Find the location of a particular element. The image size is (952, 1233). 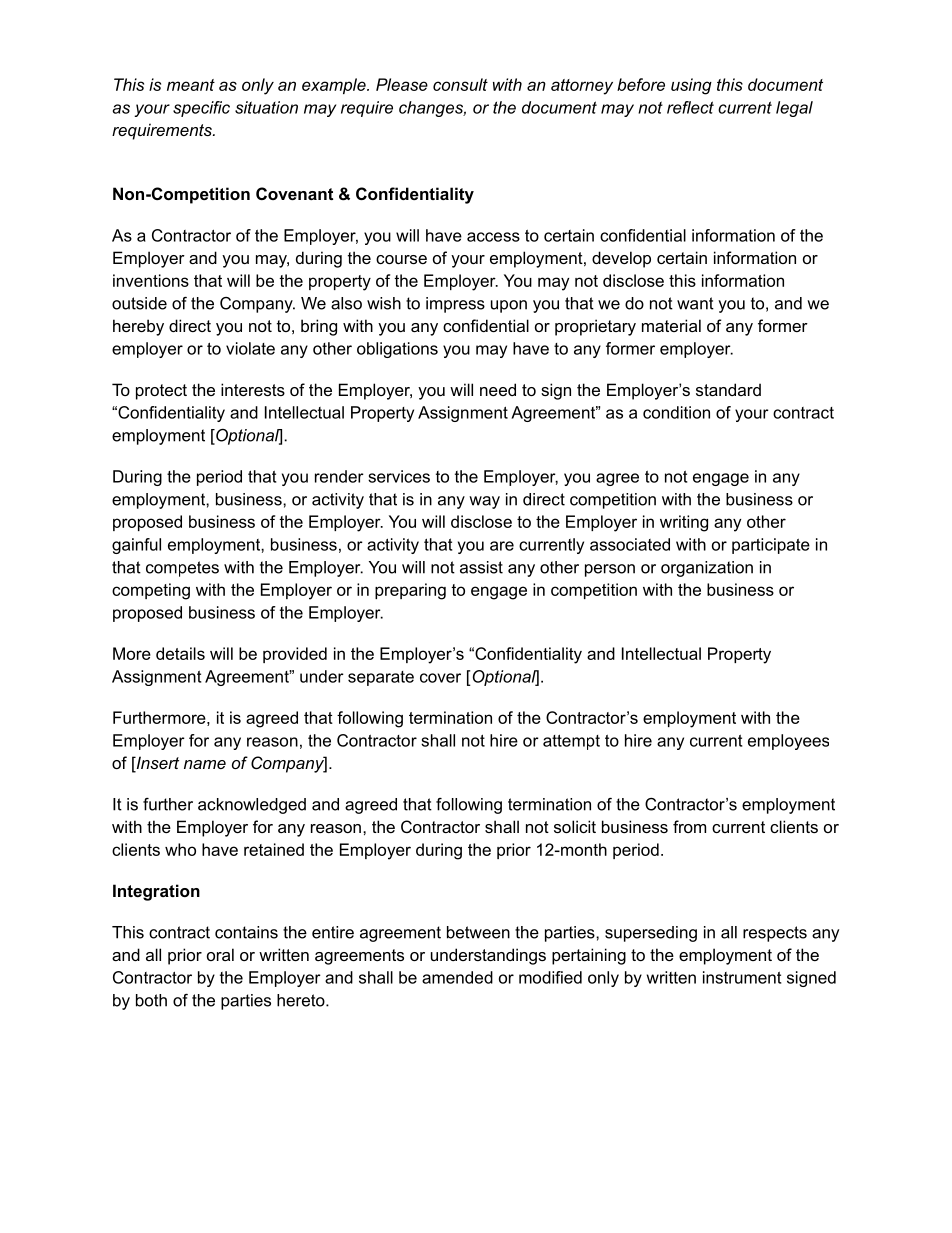

specific is located at coordinates (201, 109).
